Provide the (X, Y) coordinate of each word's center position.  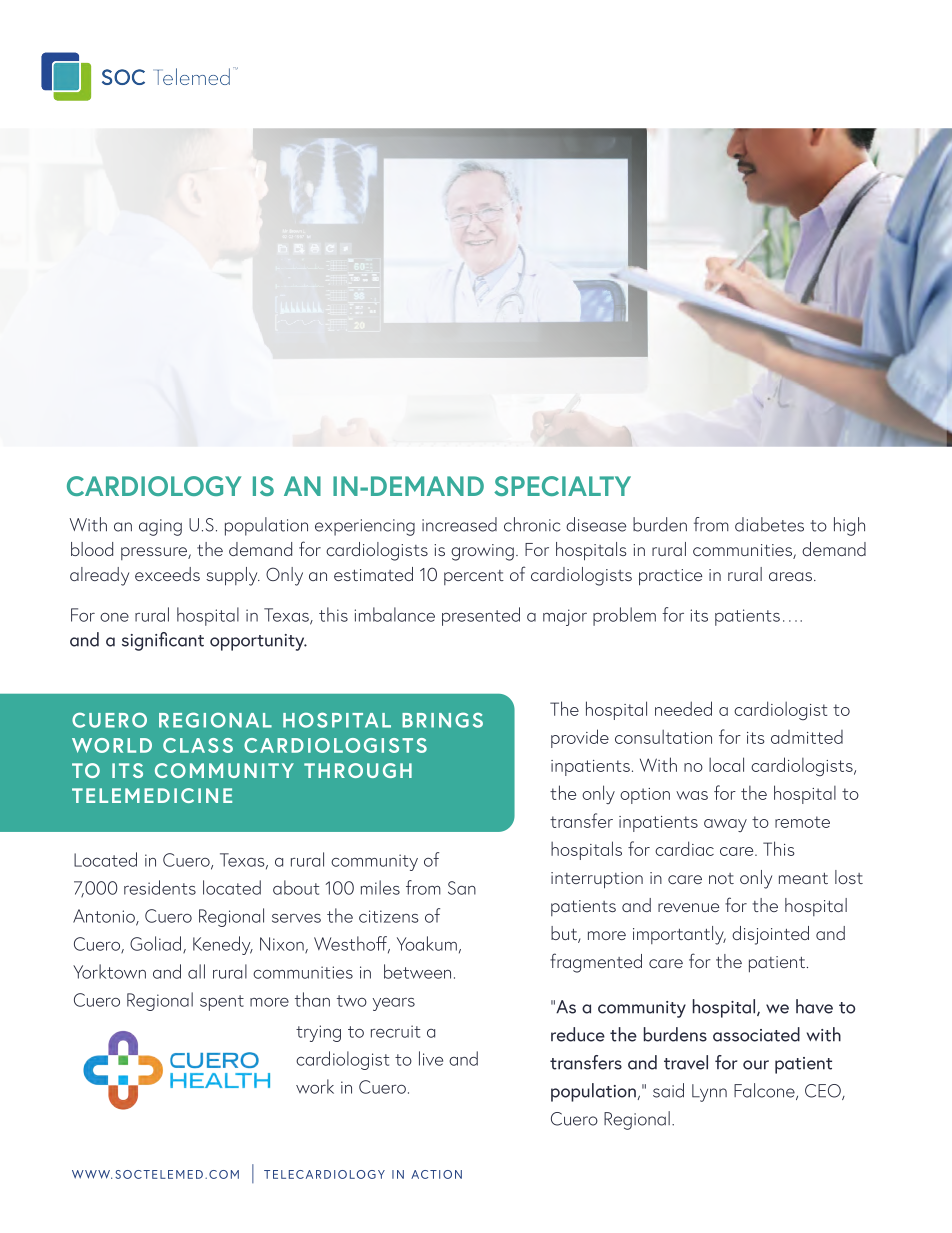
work (315, 1086)
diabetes (769, 524)
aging (160, 527)
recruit (395, 1031)
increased (459, 524)
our (756, 1065)
